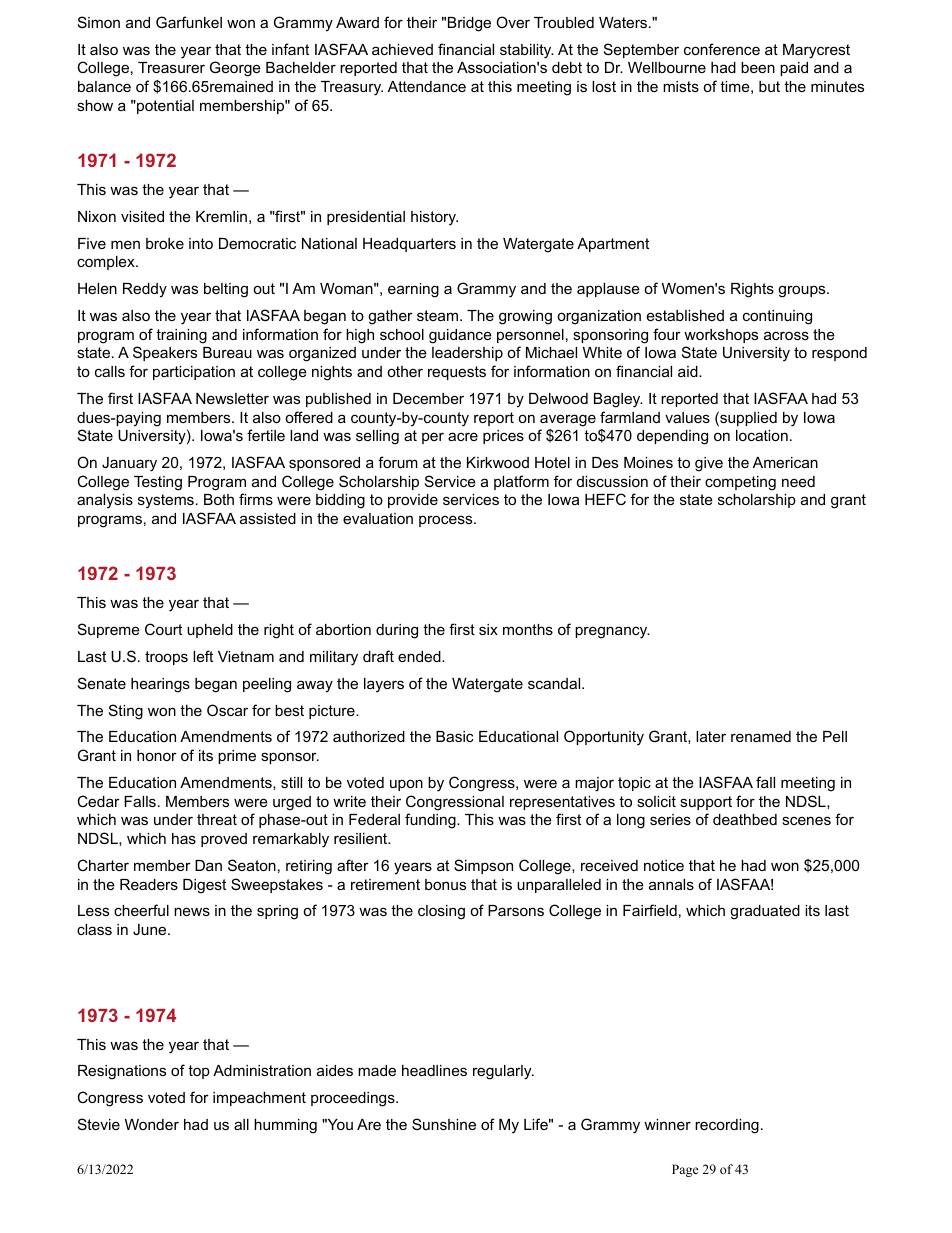 The image size is (952, 1233). What do you see at coordinates (758, 67) in the screenshot?
I see `been` at bounding box center [758, 67].
